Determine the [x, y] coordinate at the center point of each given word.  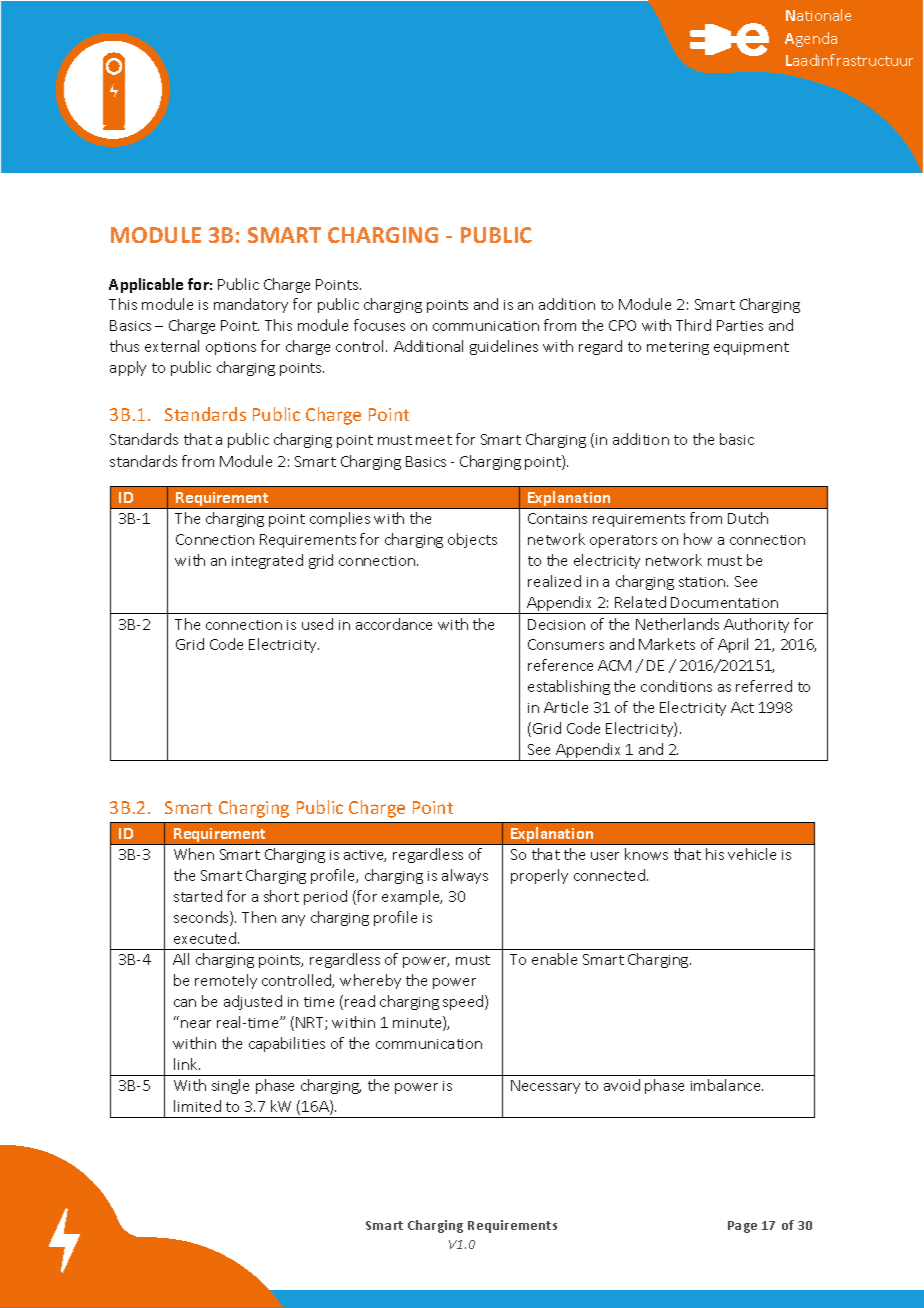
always [465, 876]
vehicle [752, 854]
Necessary [545, 1087]
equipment [751, 348]
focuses [379, 325]
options [231, 348]
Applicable [146, 285]
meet [434, 440]
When [194, 854]
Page [742, 1227]
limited [197, 1106]
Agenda [811, 39]
